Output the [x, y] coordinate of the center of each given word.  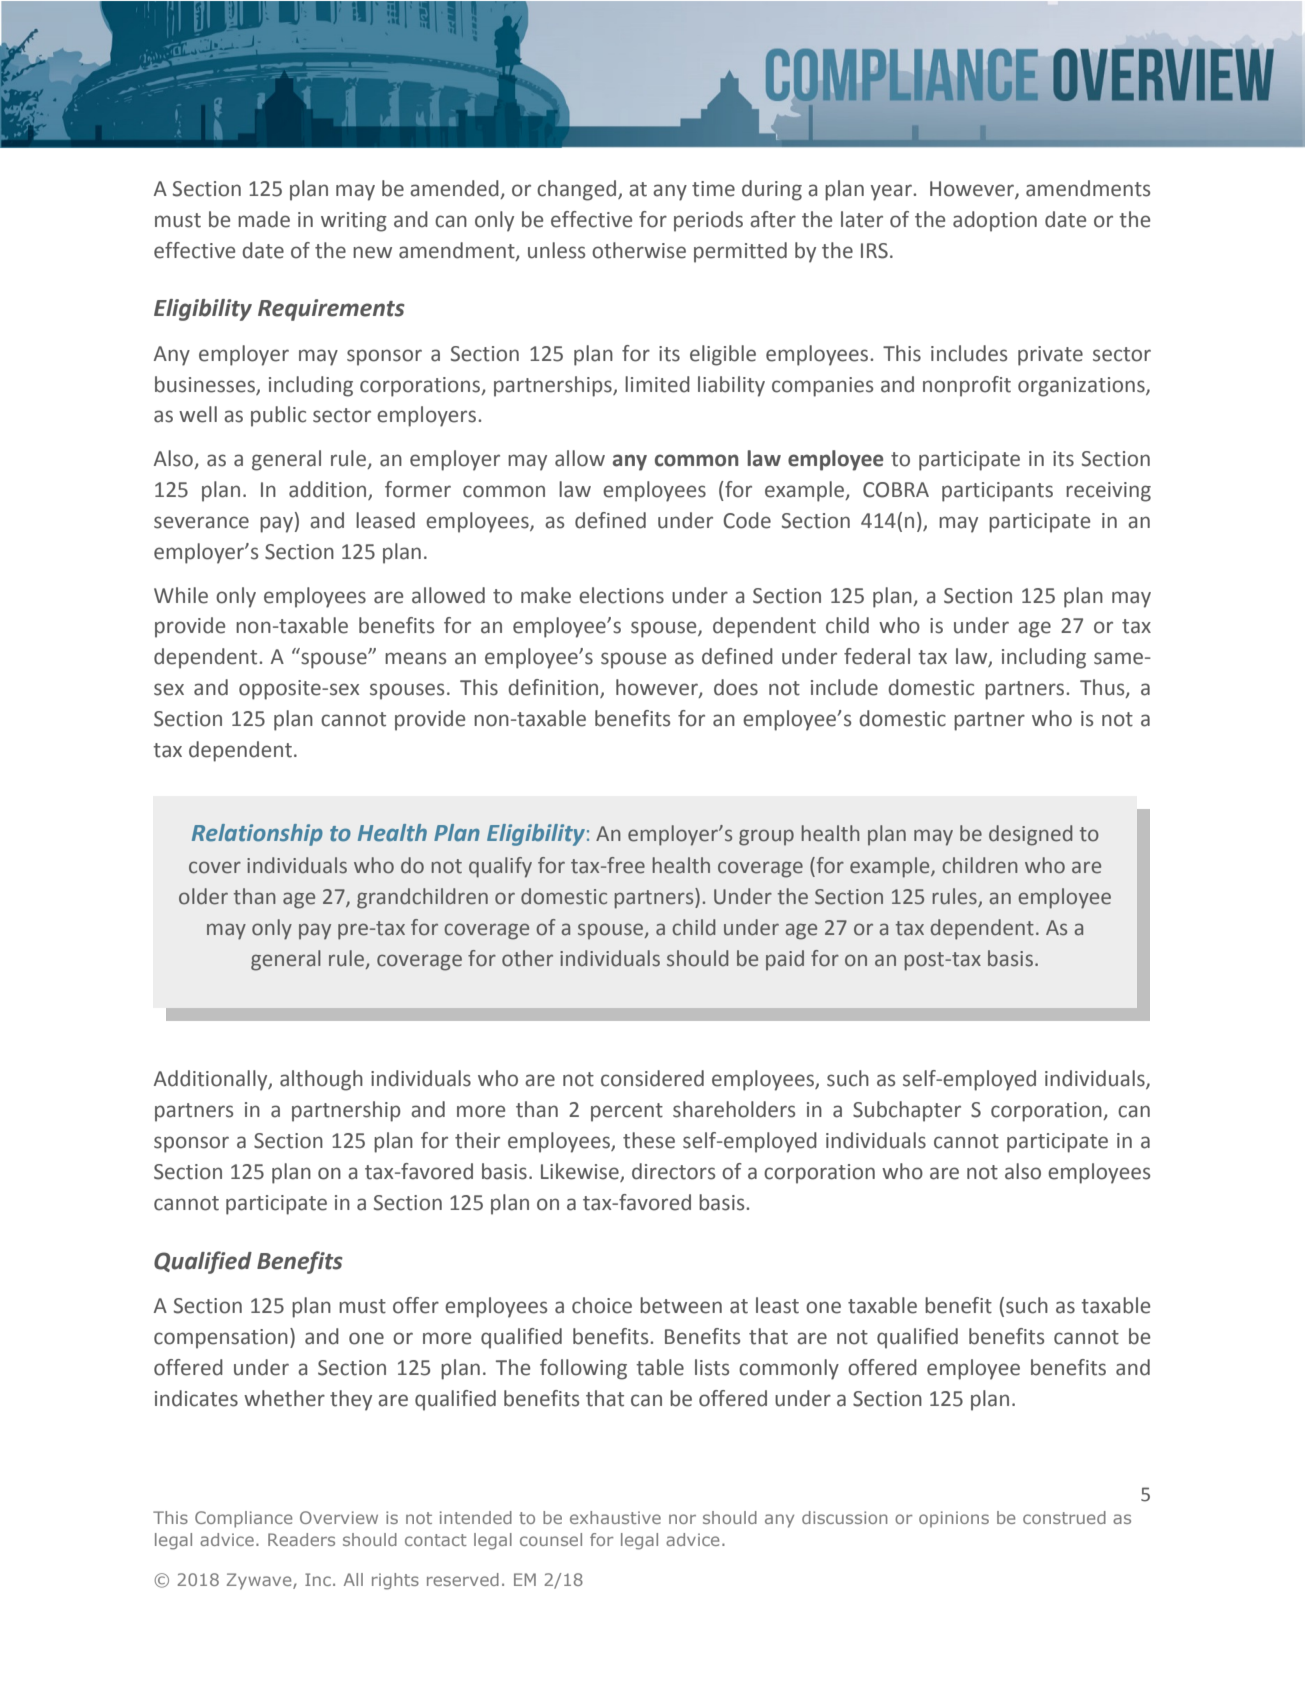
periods [708, 221]
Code [747, 520]
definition [554, 688]
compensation [221, 1339]
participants [997, 492]
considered [652, 1078]
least [777, 1305]
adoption [995, 221]
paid [785, 960]
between [681, 1305]
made [264, 219]
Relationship [257, 835]
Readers [301, 1539]
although [321, 1080]
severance [201, 522]
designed [1030, 835]
